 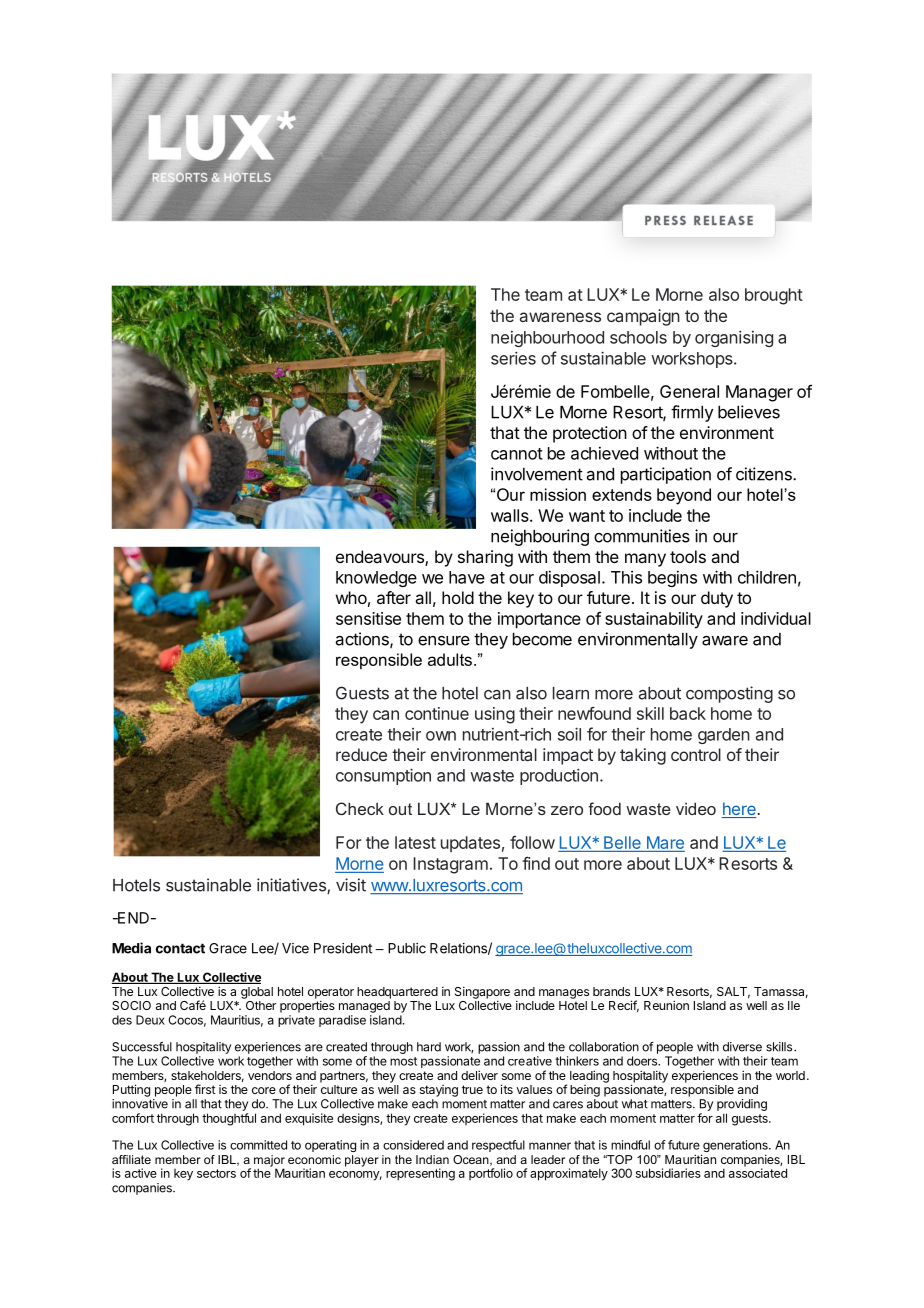 I want to click on Ocean, so click(x=472, y=1160).
